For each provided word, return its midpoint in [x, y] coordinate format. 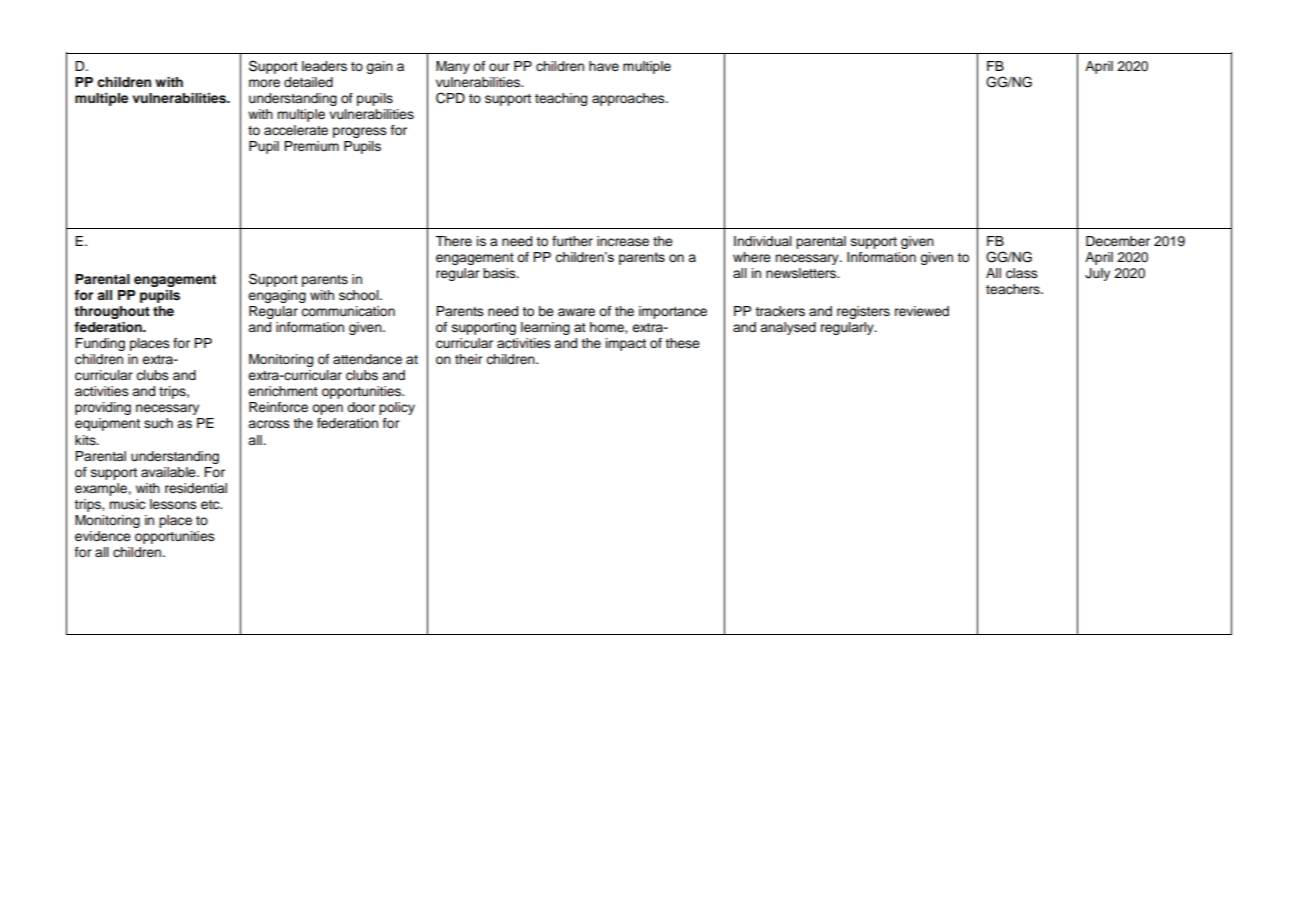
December [1118, 241]
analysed [788, 328]
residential [196, 488]
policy [397, 408]
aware [576, 312]
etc [211, 505]
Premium [311, 146]
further [572, 241]
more [264, 83]
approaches [629, 99]
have [604, 66]
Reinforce [278, 407]
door [361, 407]
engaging [277, 296]
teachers [1014, 289]
